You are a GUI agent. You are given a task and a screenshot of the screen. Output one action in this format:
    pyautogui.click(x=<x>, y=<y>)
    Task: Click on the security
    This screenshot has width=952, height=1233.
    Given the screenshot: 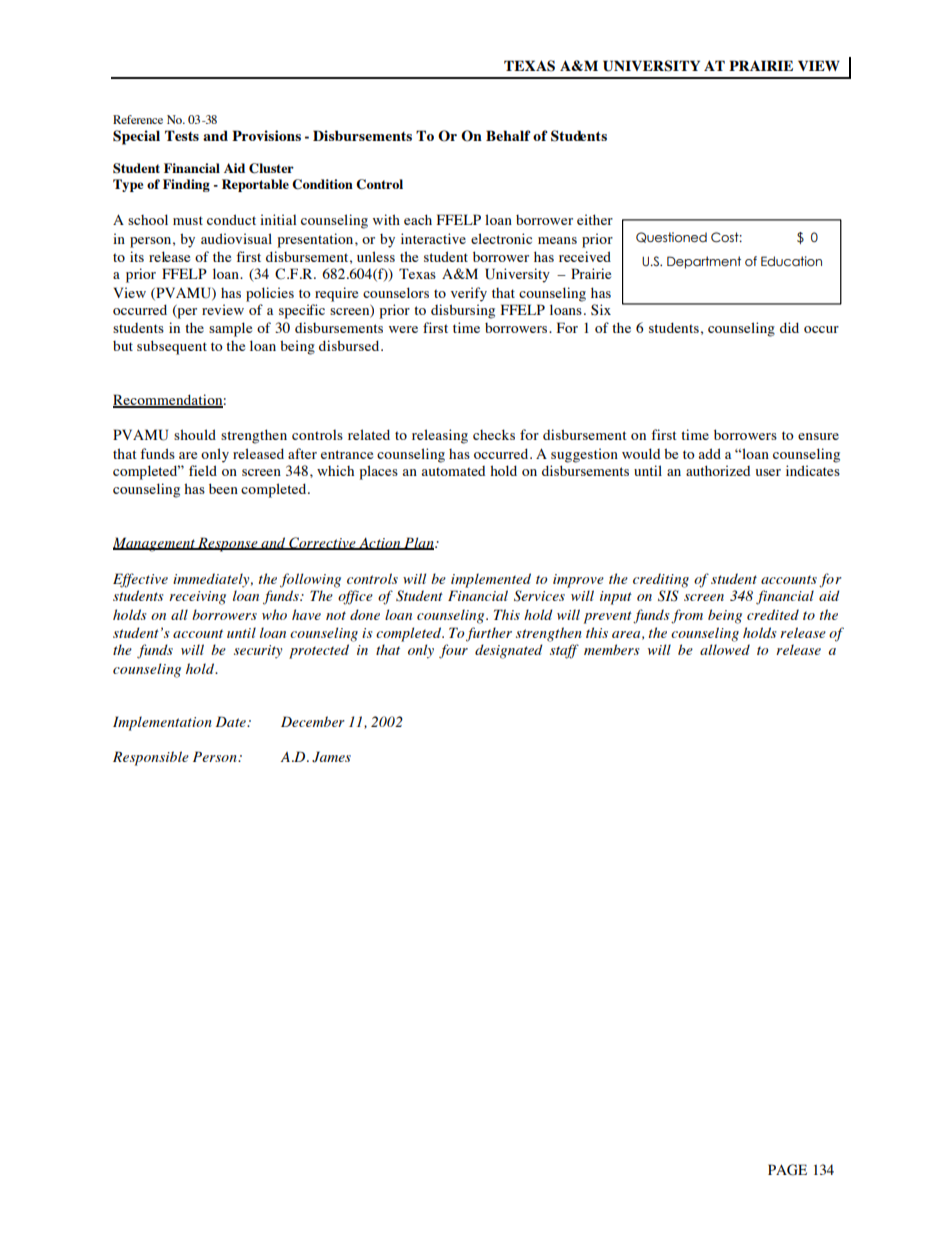 What is the action you would take?
    pyautogui.click(x=258, y=652)
